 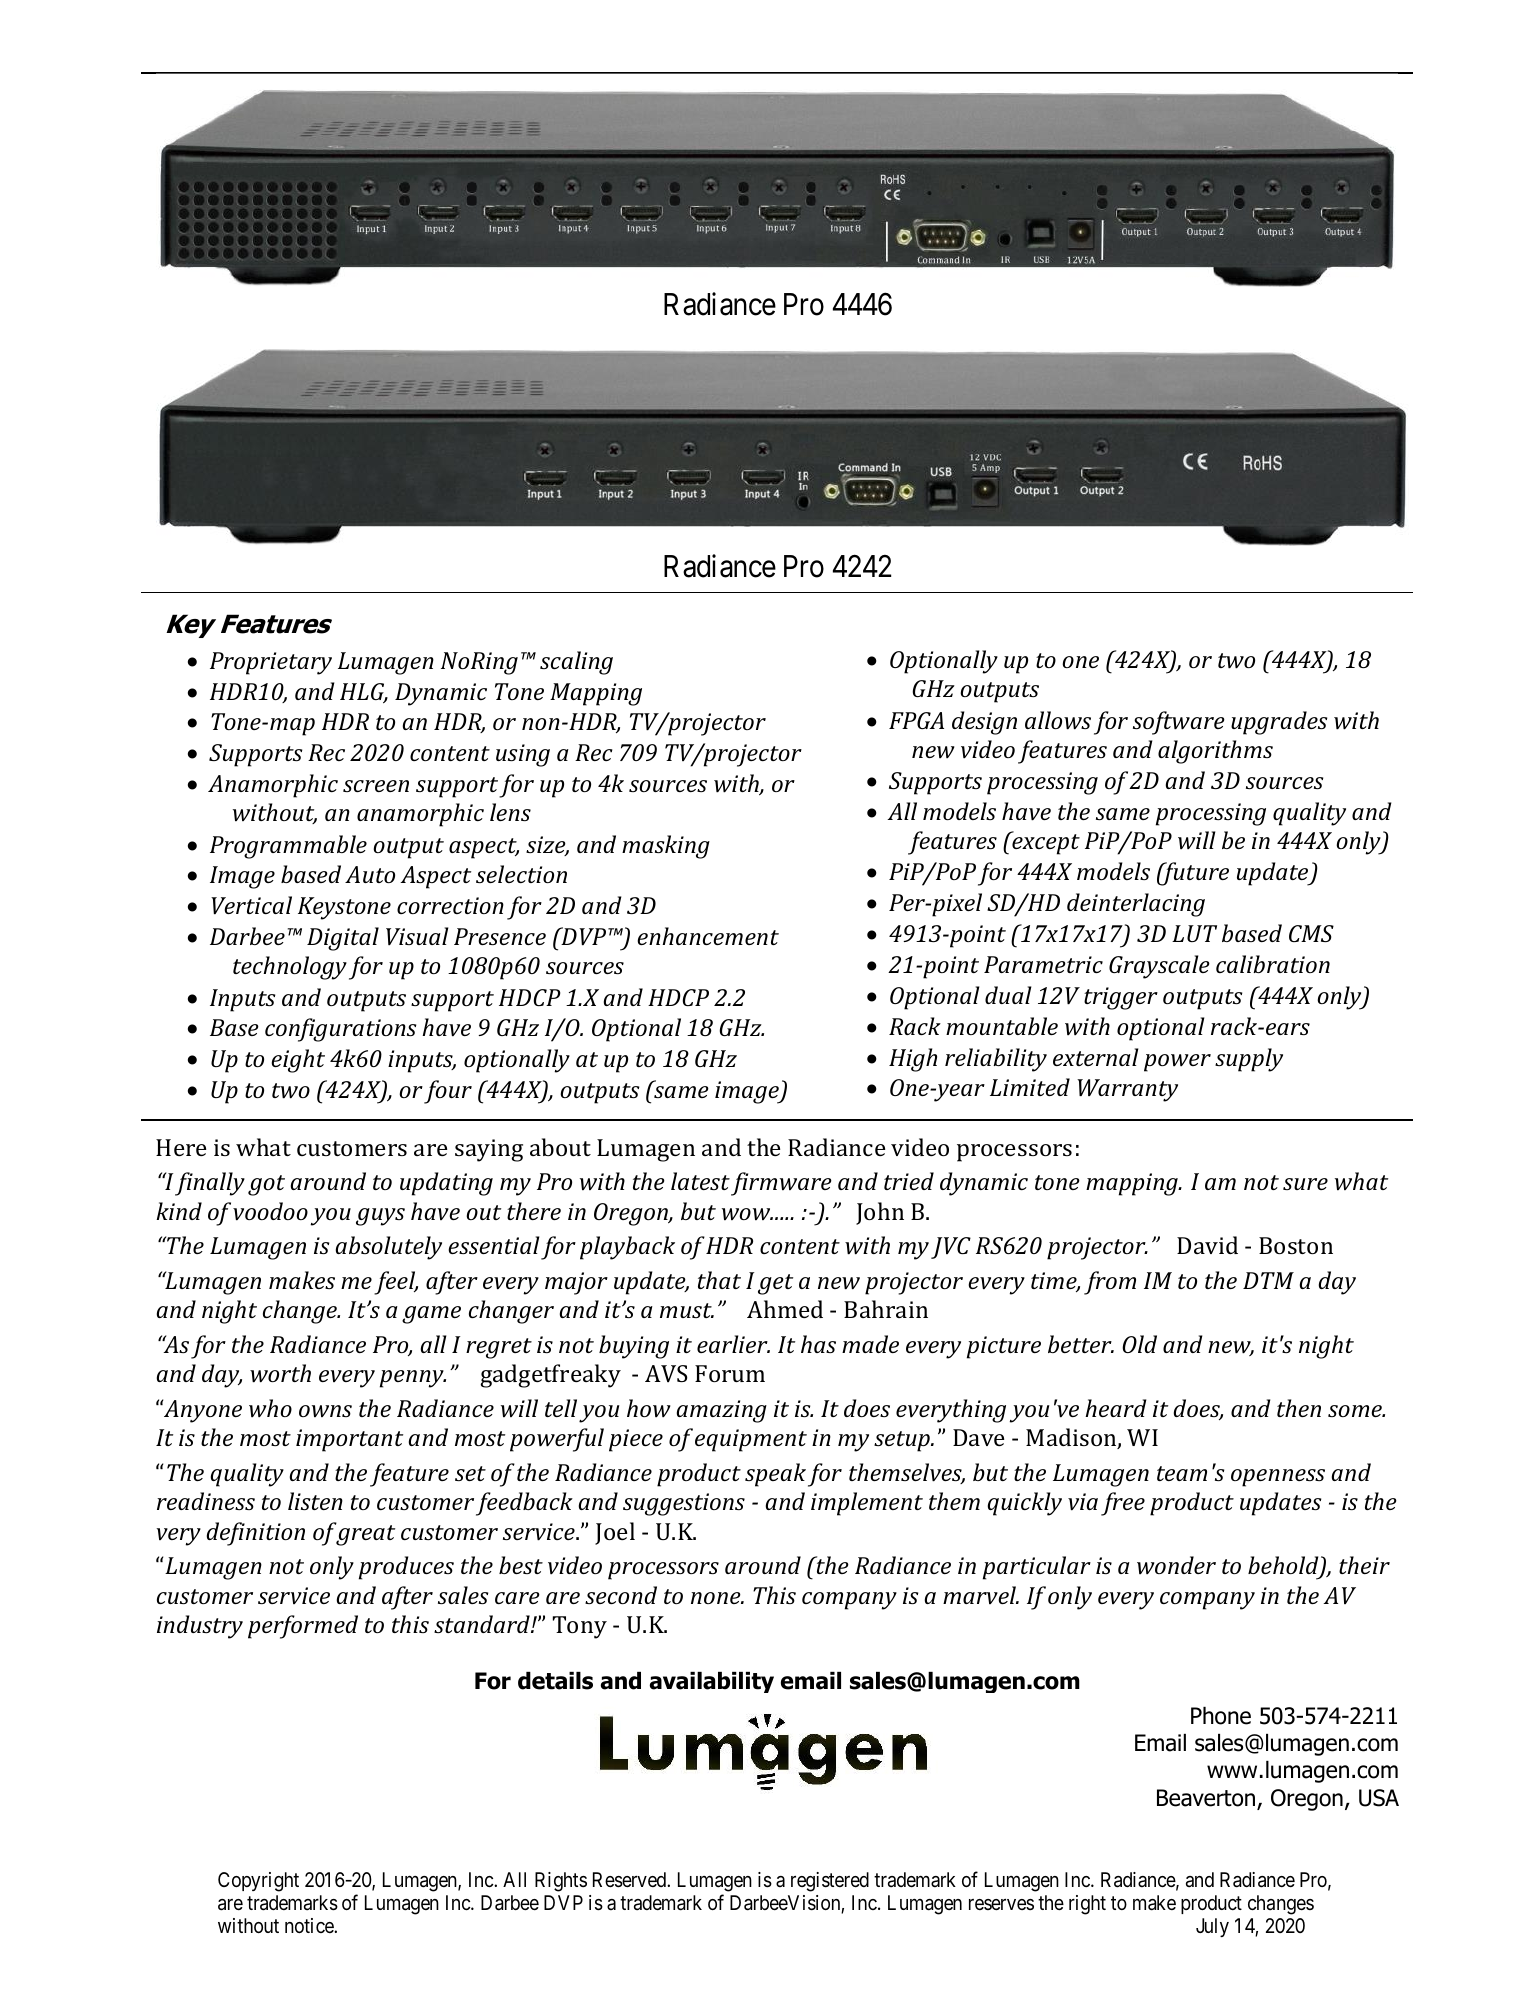 What do you see at coordinates (396, 1283) in the screenshot?
I see `feel` at bounding box center [396, 1283].
